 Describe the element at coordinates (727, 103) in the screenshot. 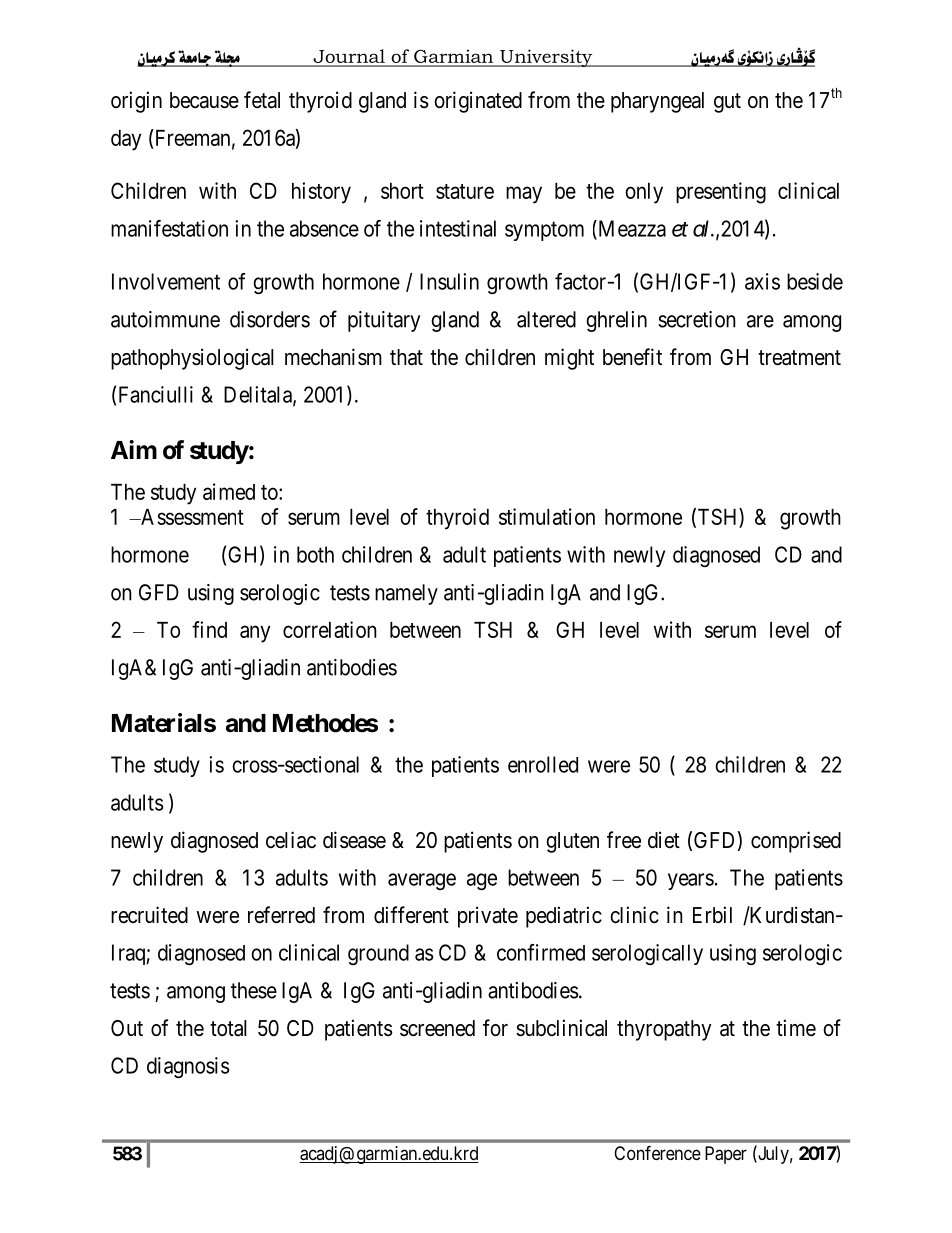

I see `gut` at that location.
